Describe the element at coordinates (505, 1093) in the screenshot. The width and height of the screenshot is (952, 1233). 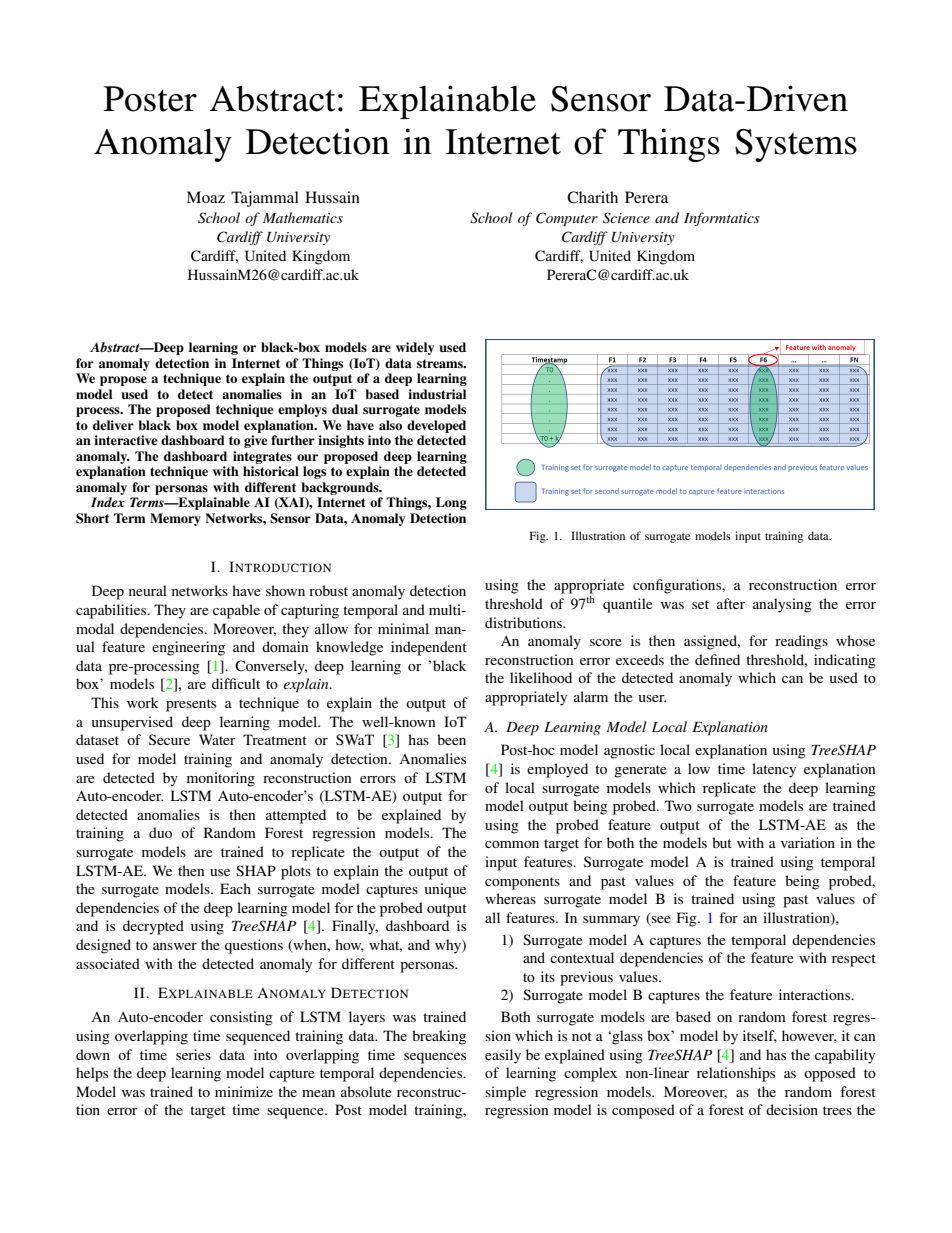
I see `simple` at that location.
